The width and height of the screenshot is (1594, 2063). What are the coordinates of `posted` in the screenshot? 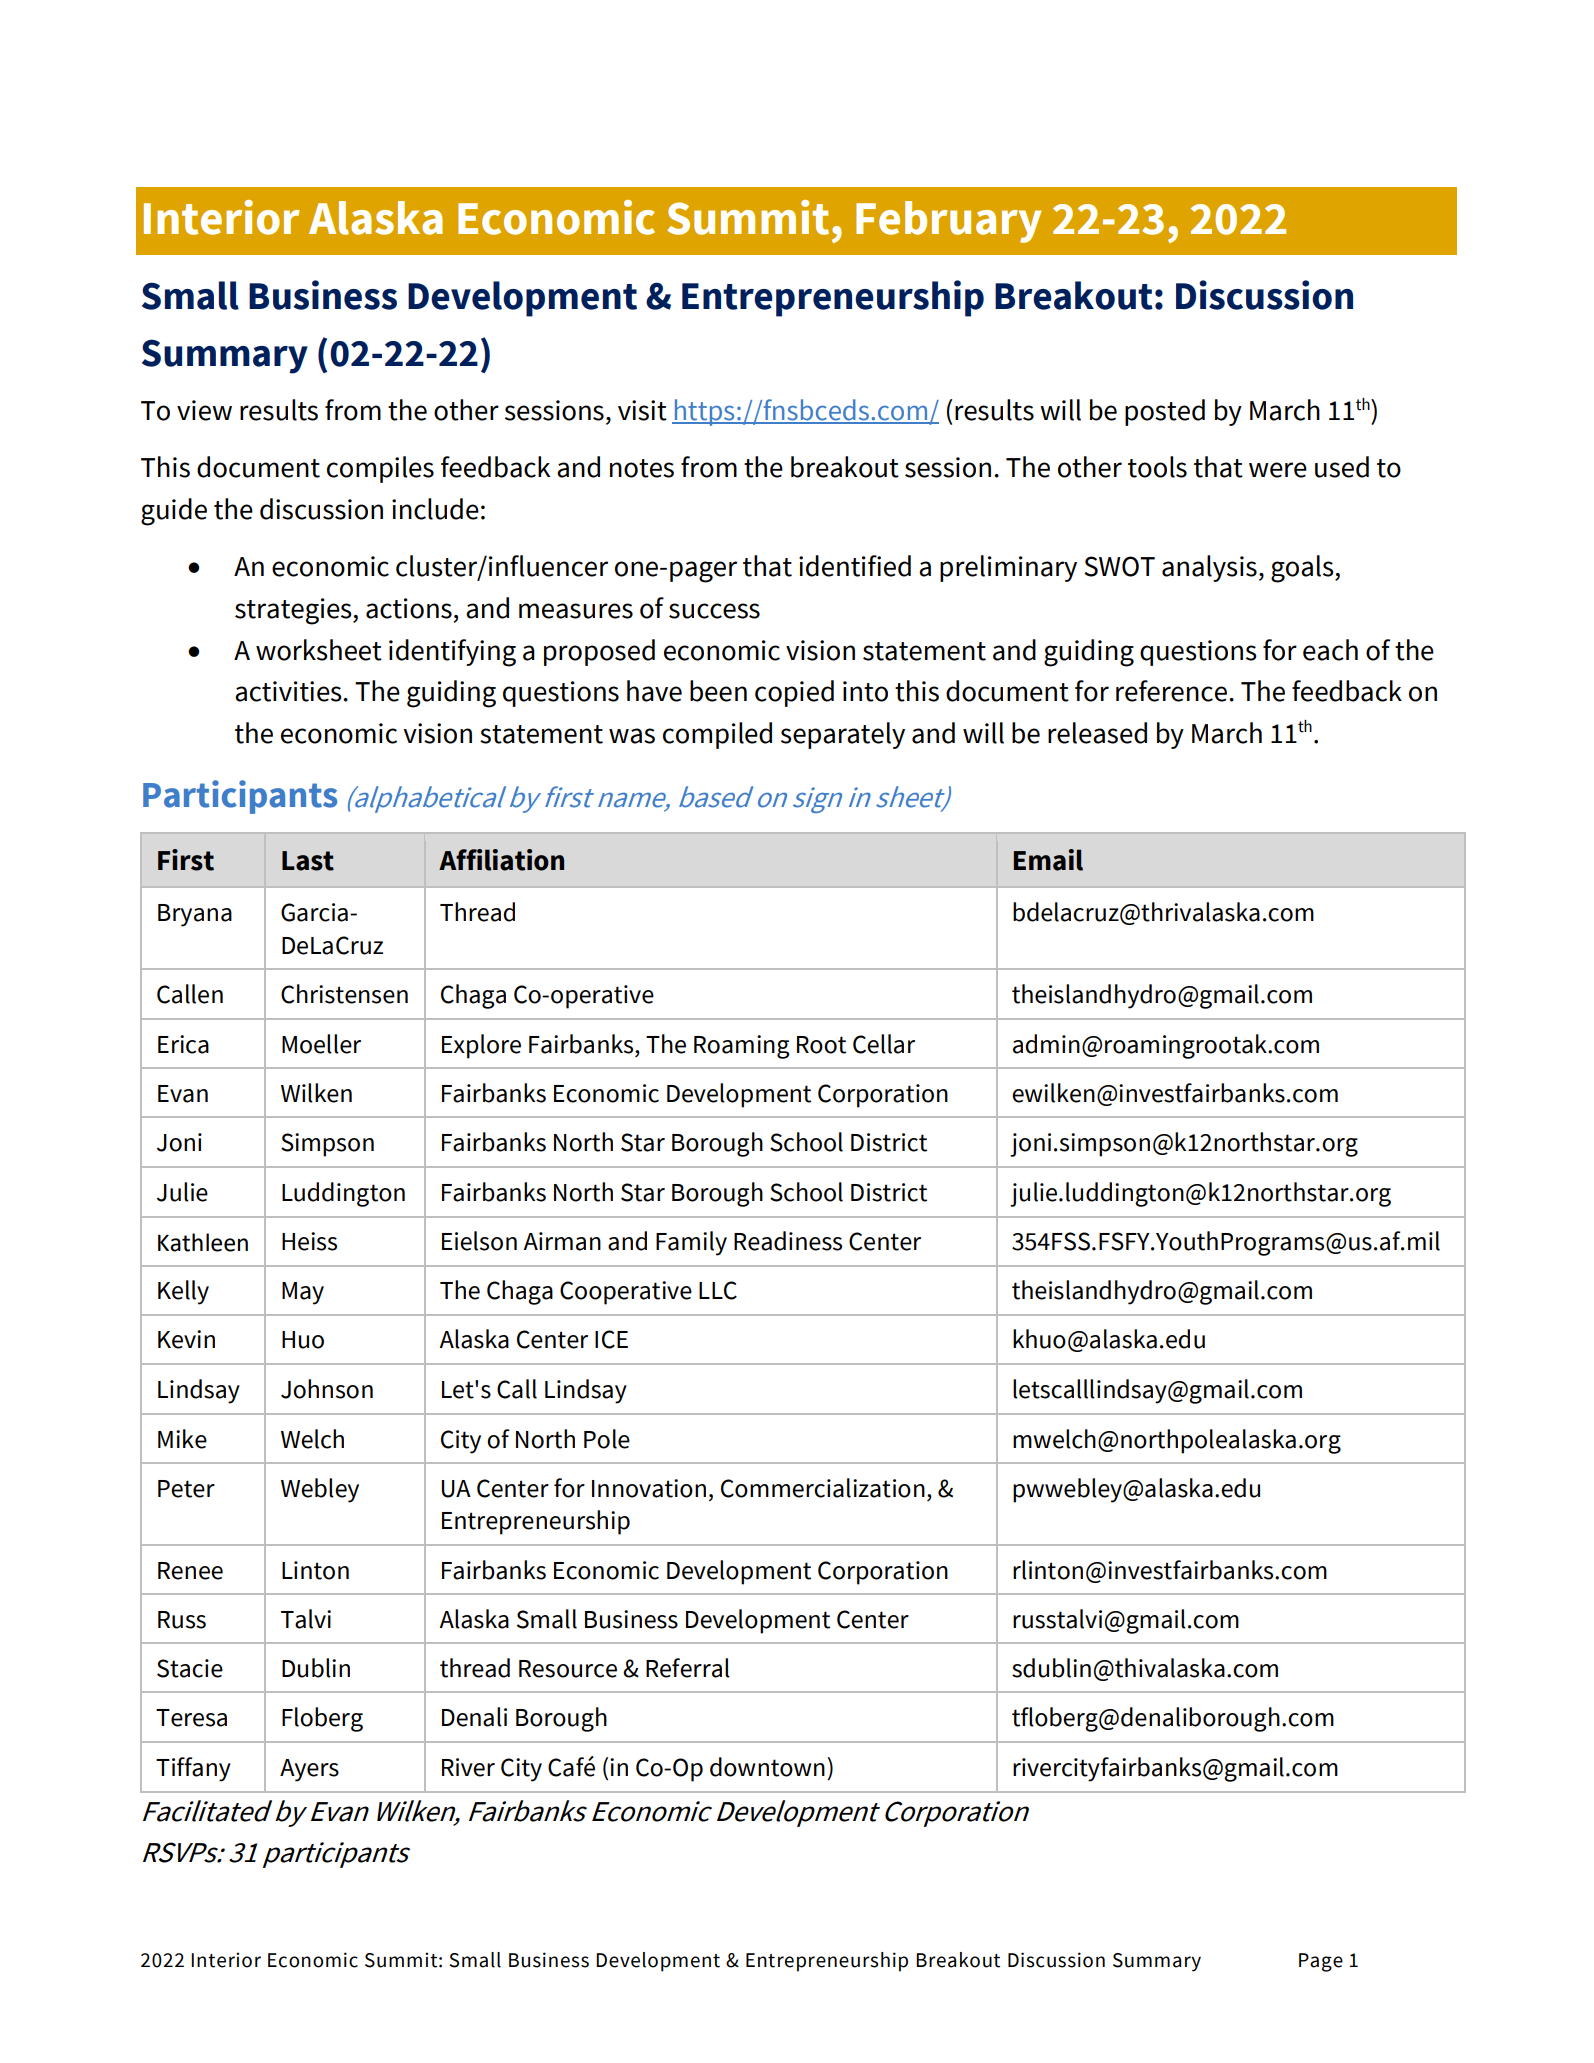 It's located at (1165, 412).
